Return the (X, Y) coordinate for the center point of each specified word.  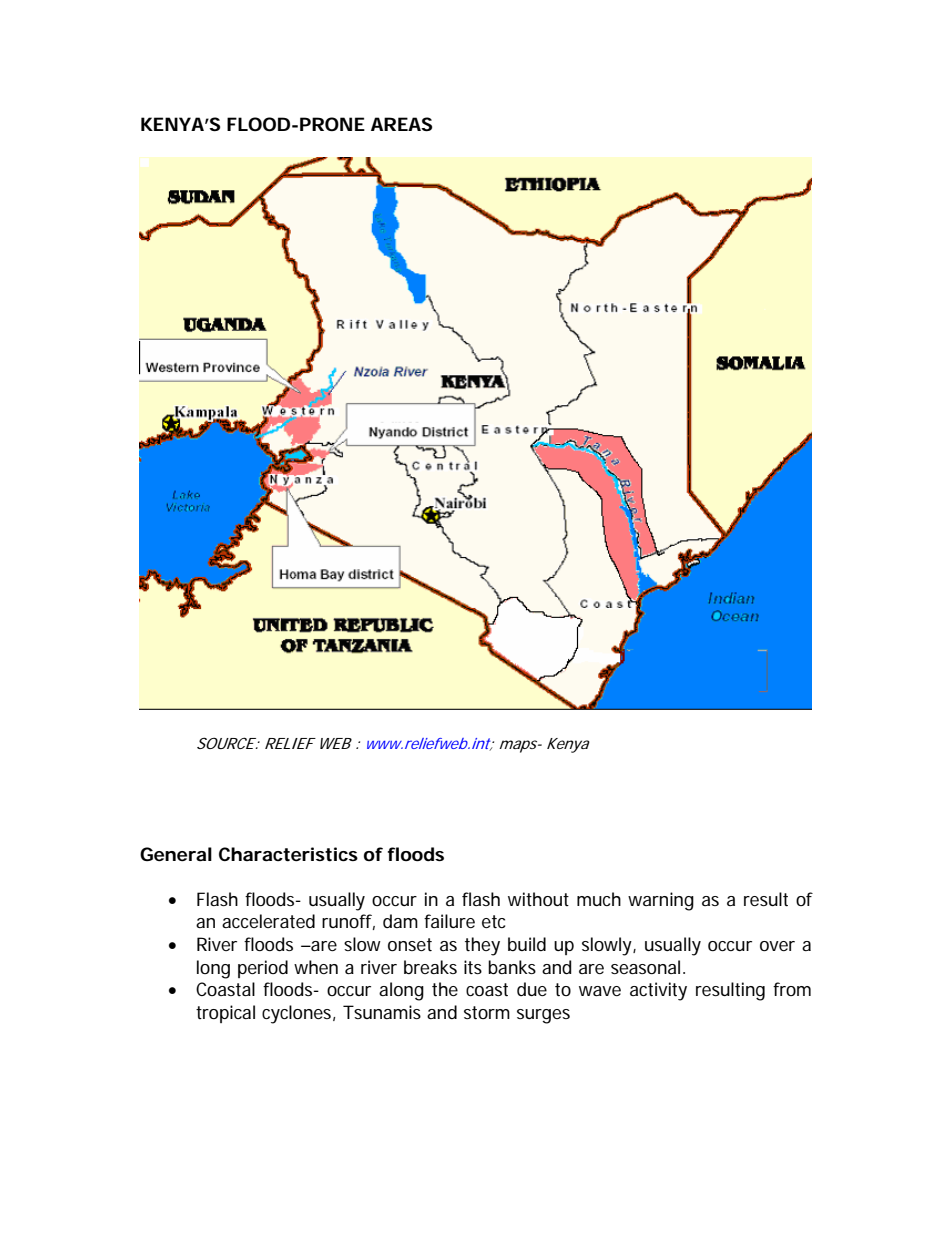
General (176, 854)
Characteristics (288, 854)
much (599, 899)
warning (661, 901)
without (538, 899)
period (263, 969)
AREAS (401, 124)
